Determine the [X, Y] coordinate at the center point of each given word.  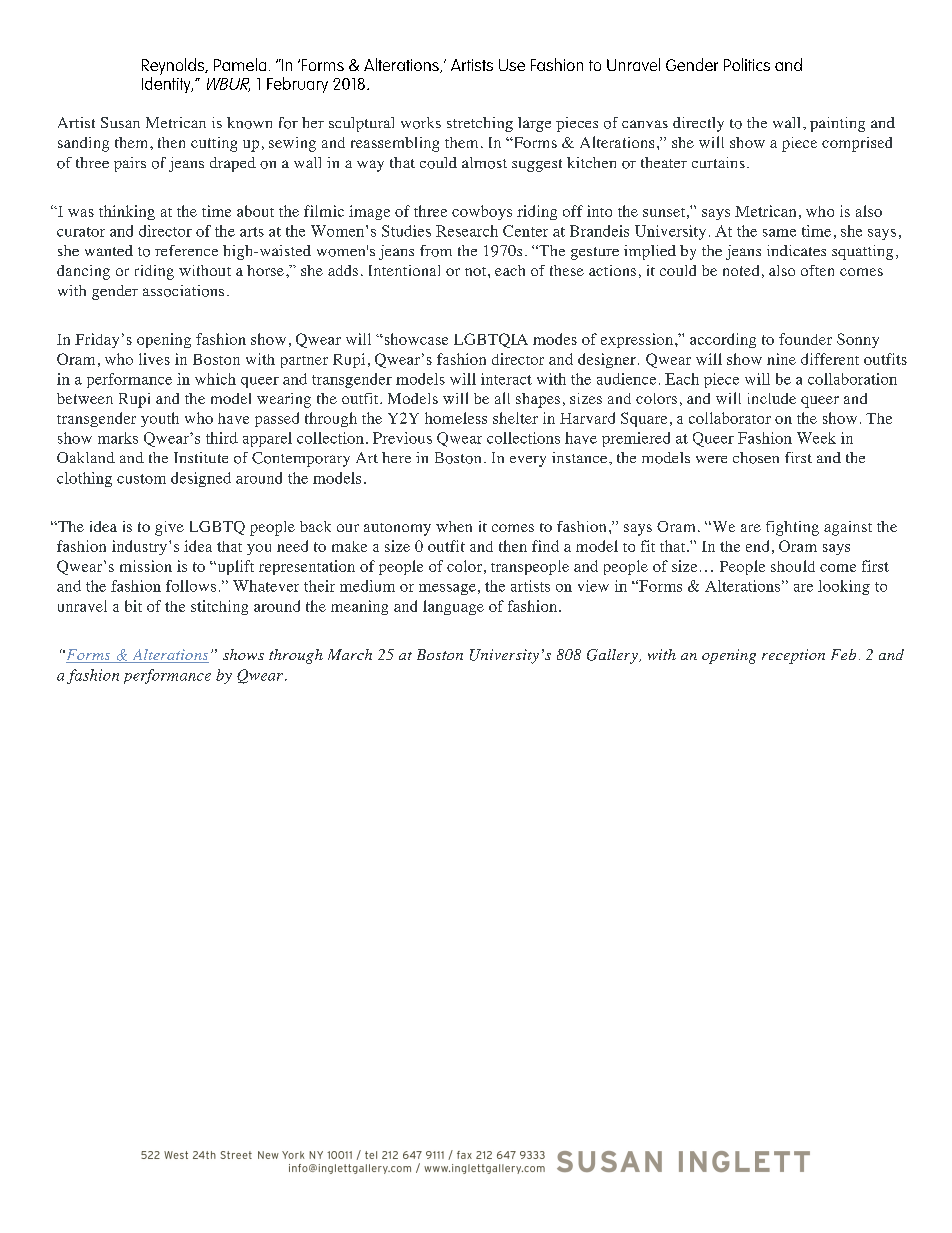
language [453, 607]
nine [781, 359]
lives [154, 359]
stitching [219, 607]
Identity [167, 83]
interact [506, 379]
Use [512, 65]
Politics [747, 64]
